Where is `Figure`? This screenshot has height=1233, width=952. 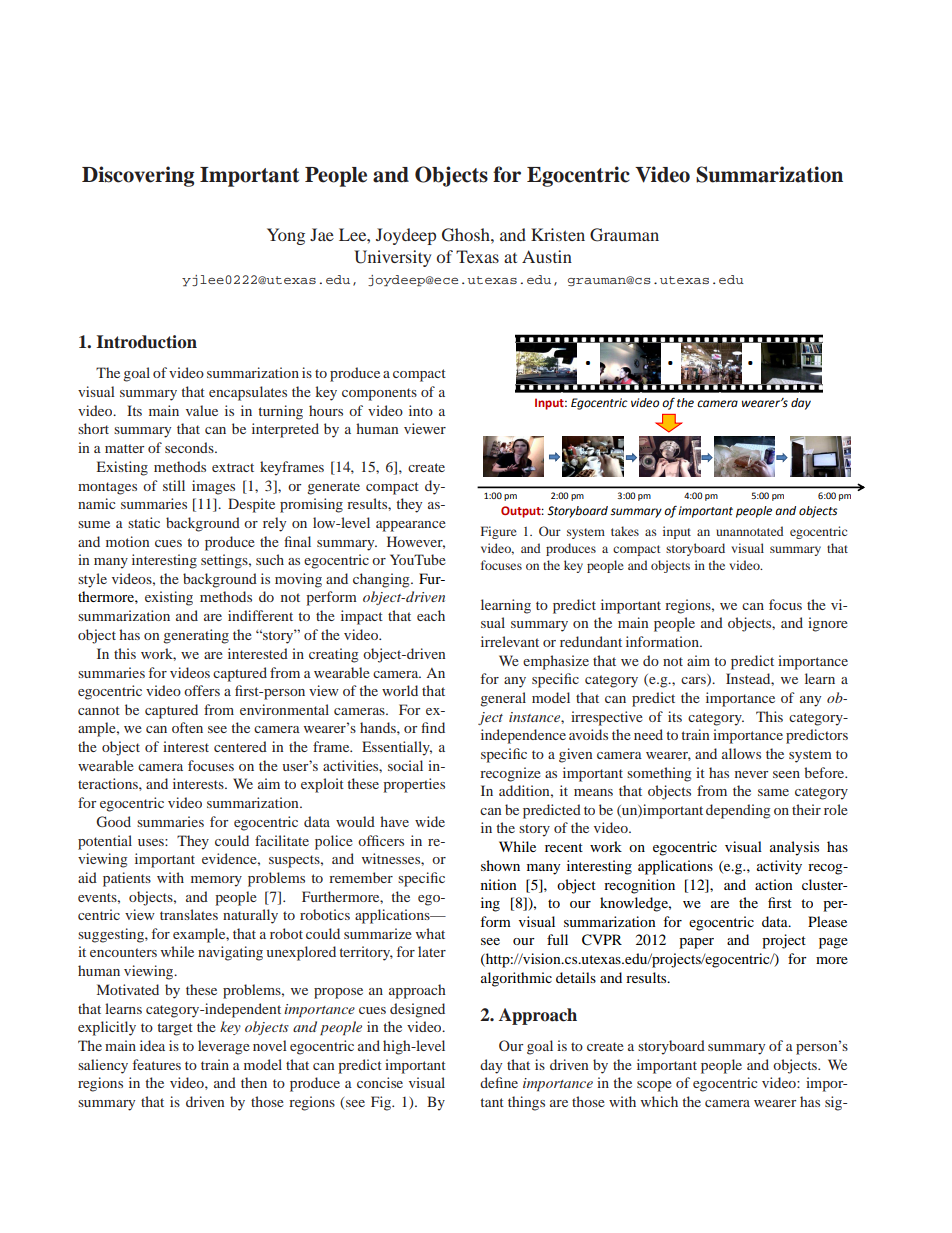 Figure is located at coordinates (499, 532).
